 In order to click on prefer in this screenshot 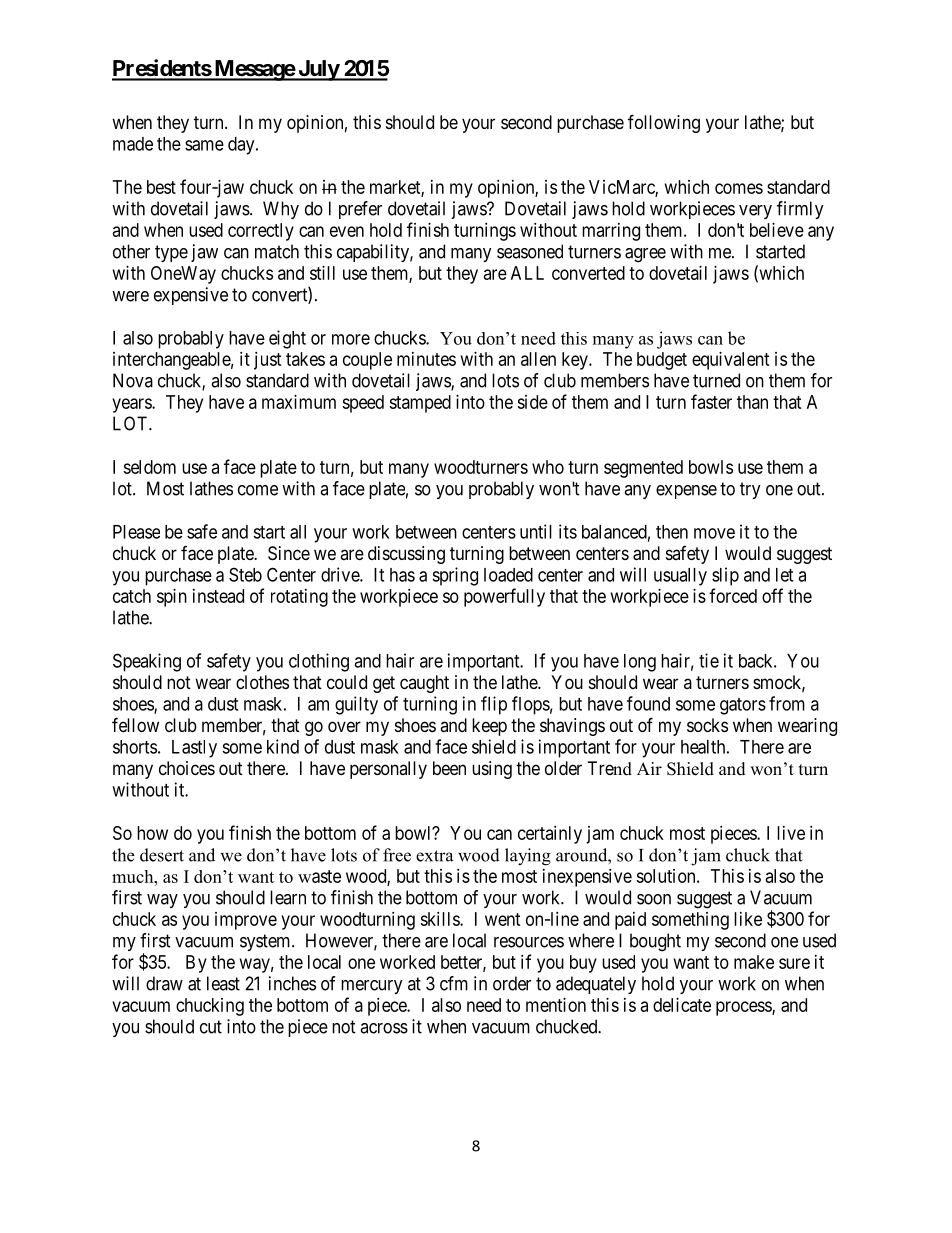, I will do `click(360, 210)`.
